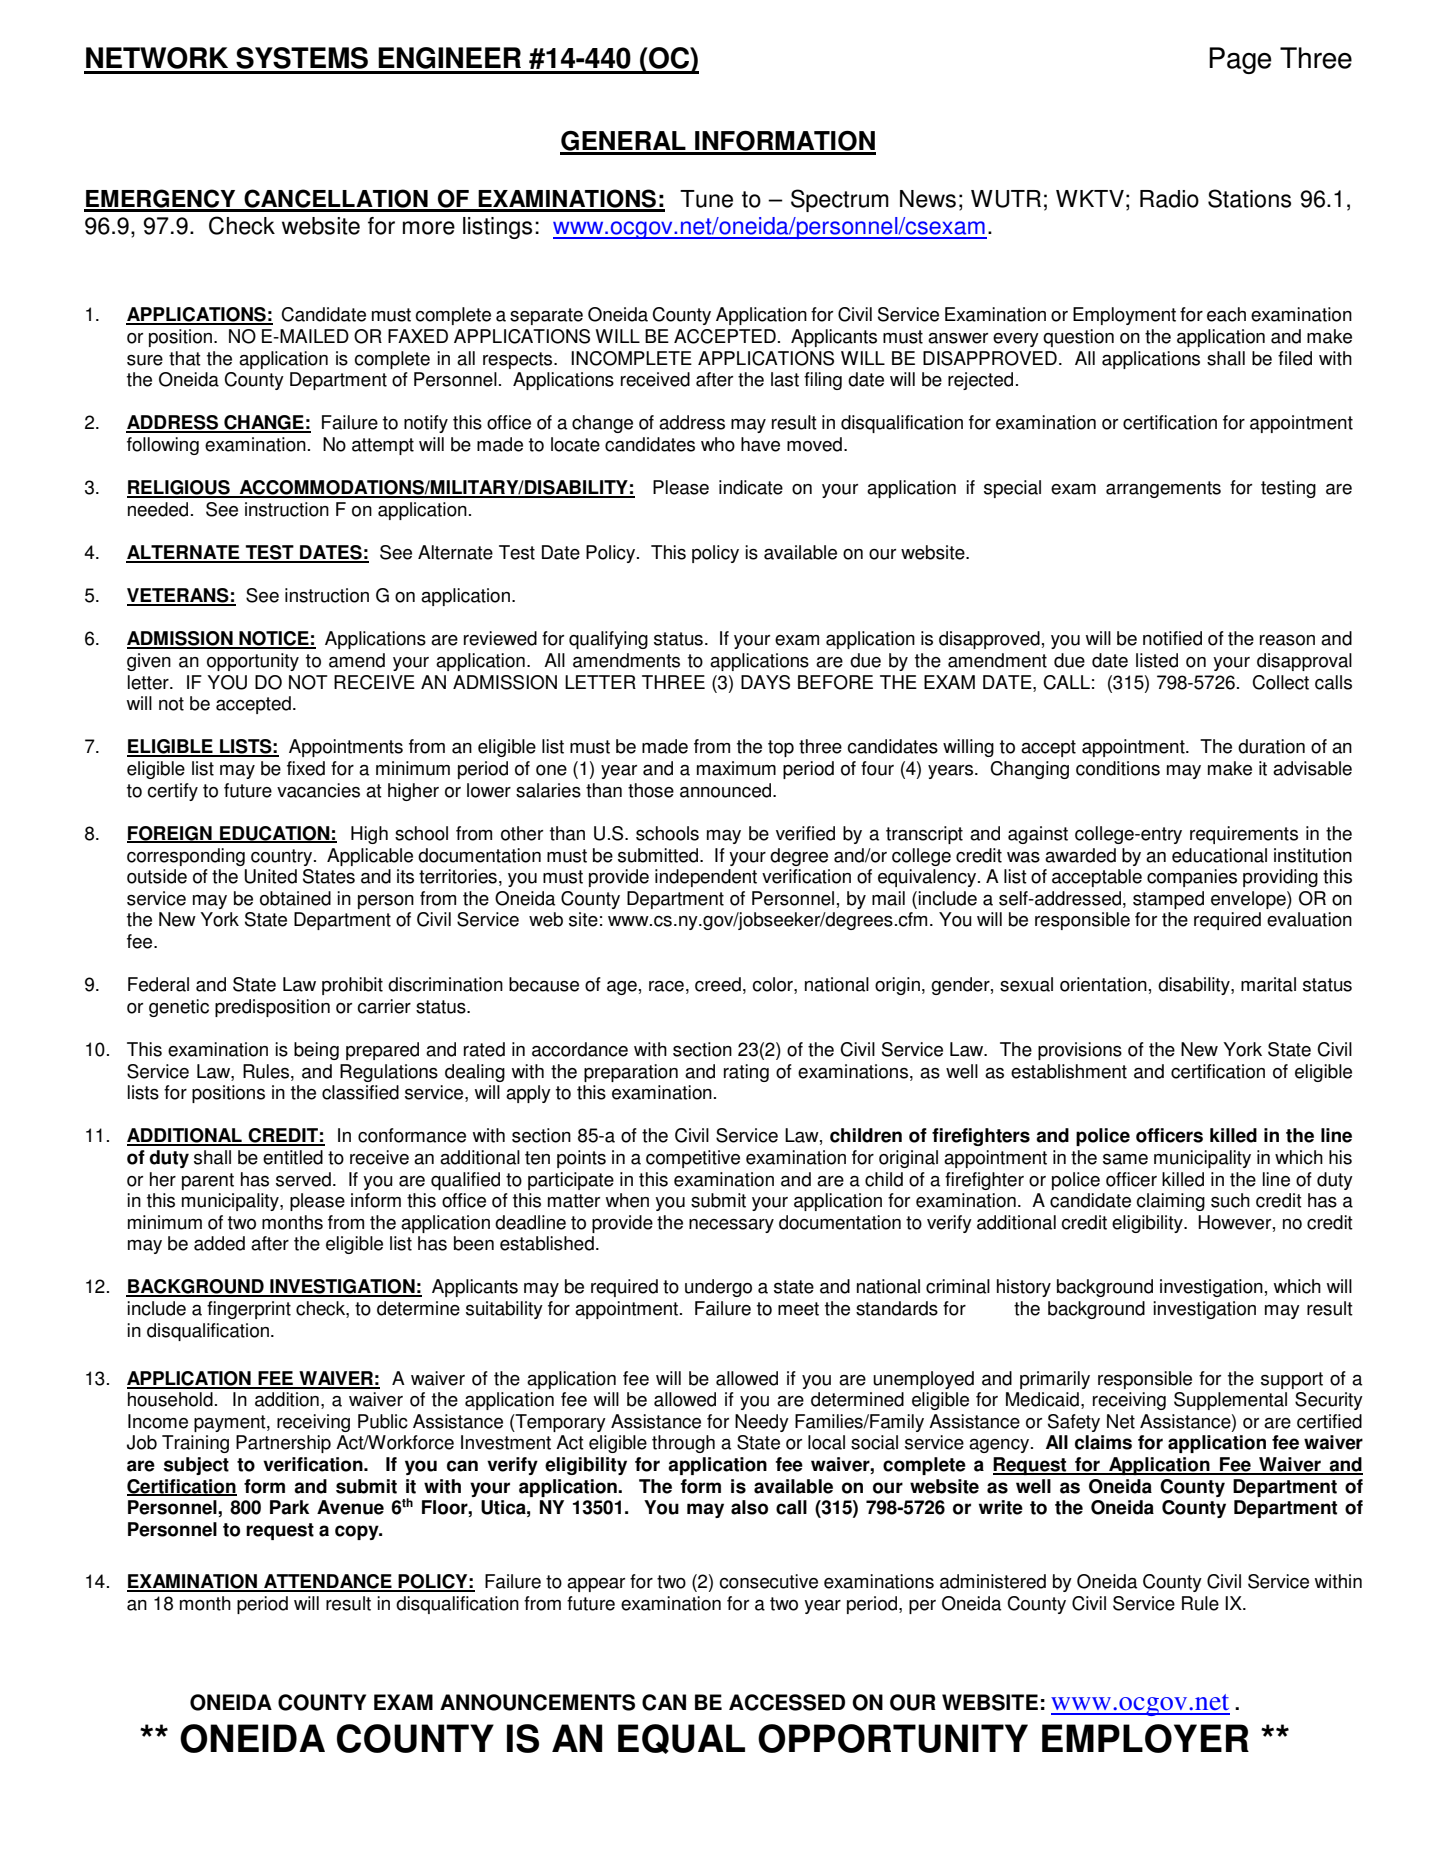 Image resolution: width=1437 pixels, height=1860 pixels. I want to click on ATTENDANCE, so click(328, 1582).
